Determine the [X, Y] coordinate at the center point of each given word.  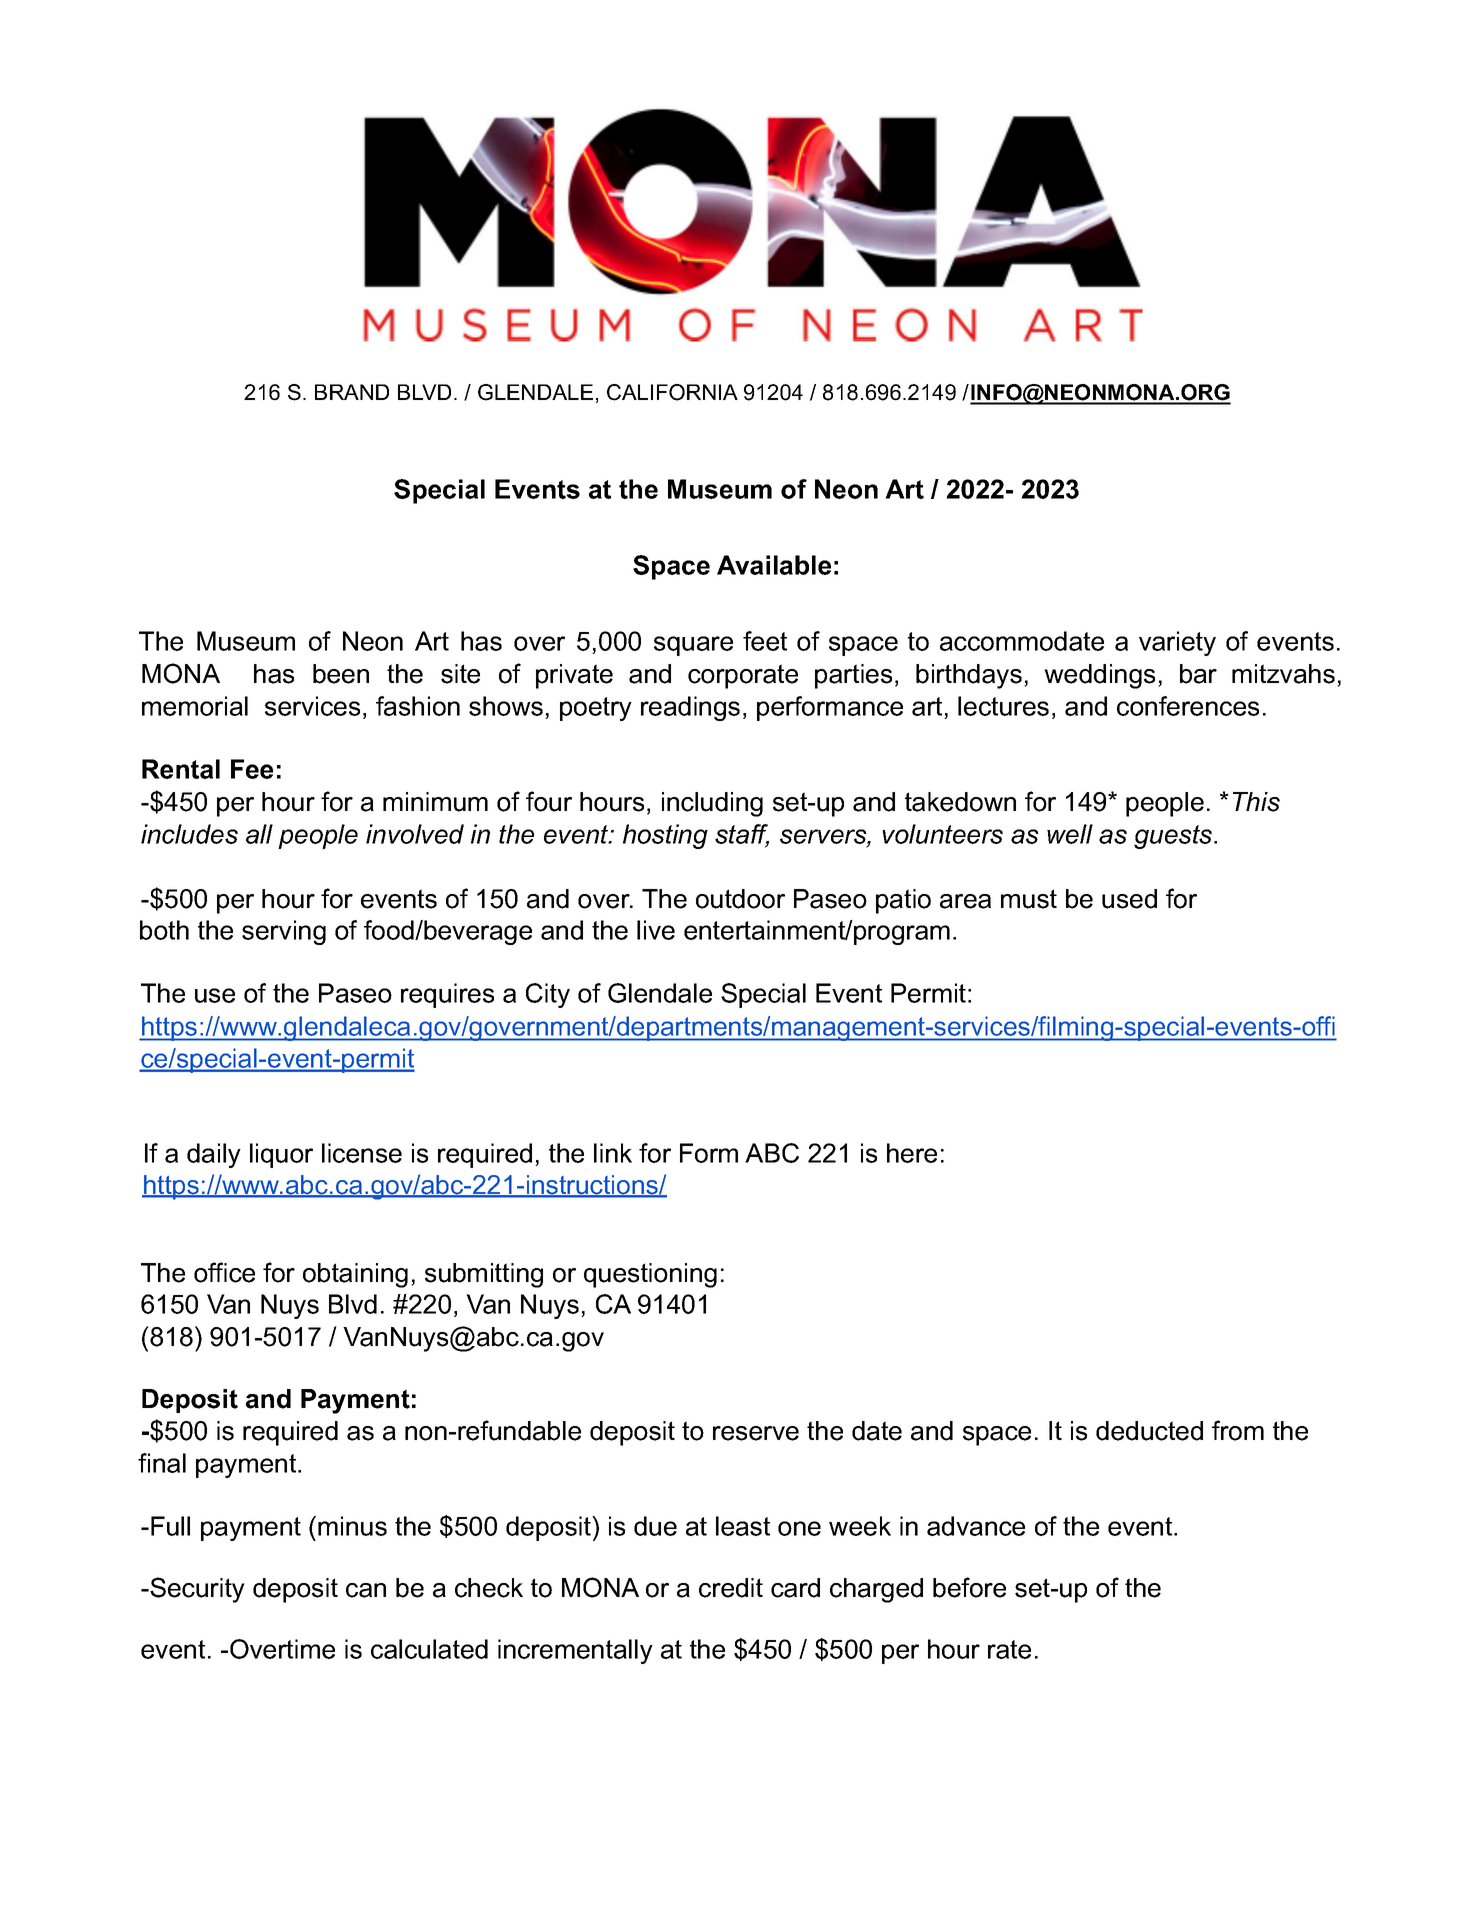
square [693, 646]
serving [284, 932]
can [366, 1590]
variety [1177, 643]
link [613, 1153]
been [341, 674]
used [1129, 899]
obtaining [355, 1275]
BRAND [352, 392]
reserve [756, 1433]
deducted [1149, 1431]
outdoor [740, 899]
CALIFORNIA [672, 392]
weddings [1099, 676]
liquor [281, 1155]
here [912, 1153]
